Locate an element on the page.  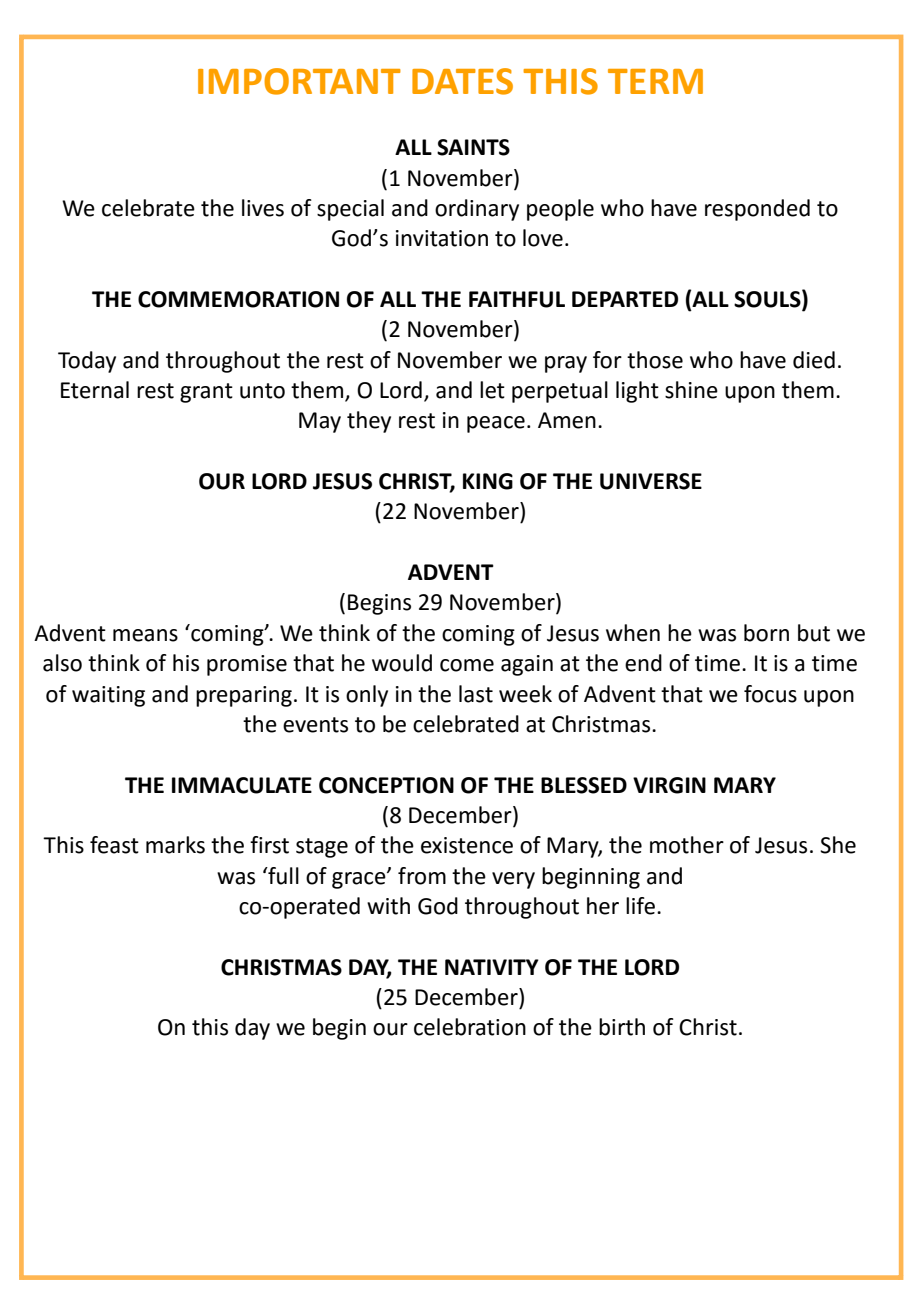
birth is located at coordinates (622, 1027).
